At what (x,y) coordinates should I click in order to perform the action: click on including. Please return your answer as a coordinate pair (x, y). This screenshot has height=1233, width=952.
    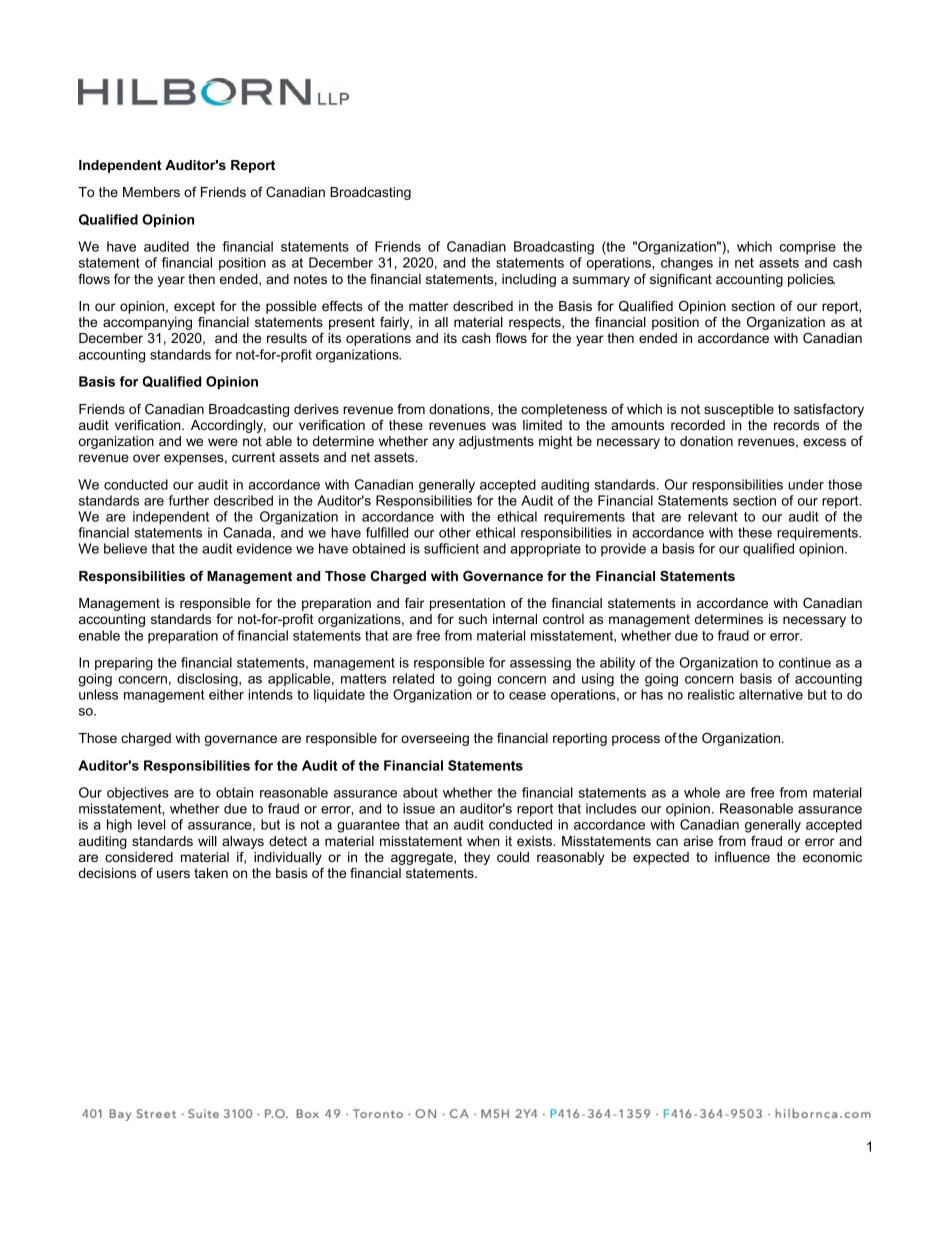
    Looking at the image, I should click on (529, 280).
